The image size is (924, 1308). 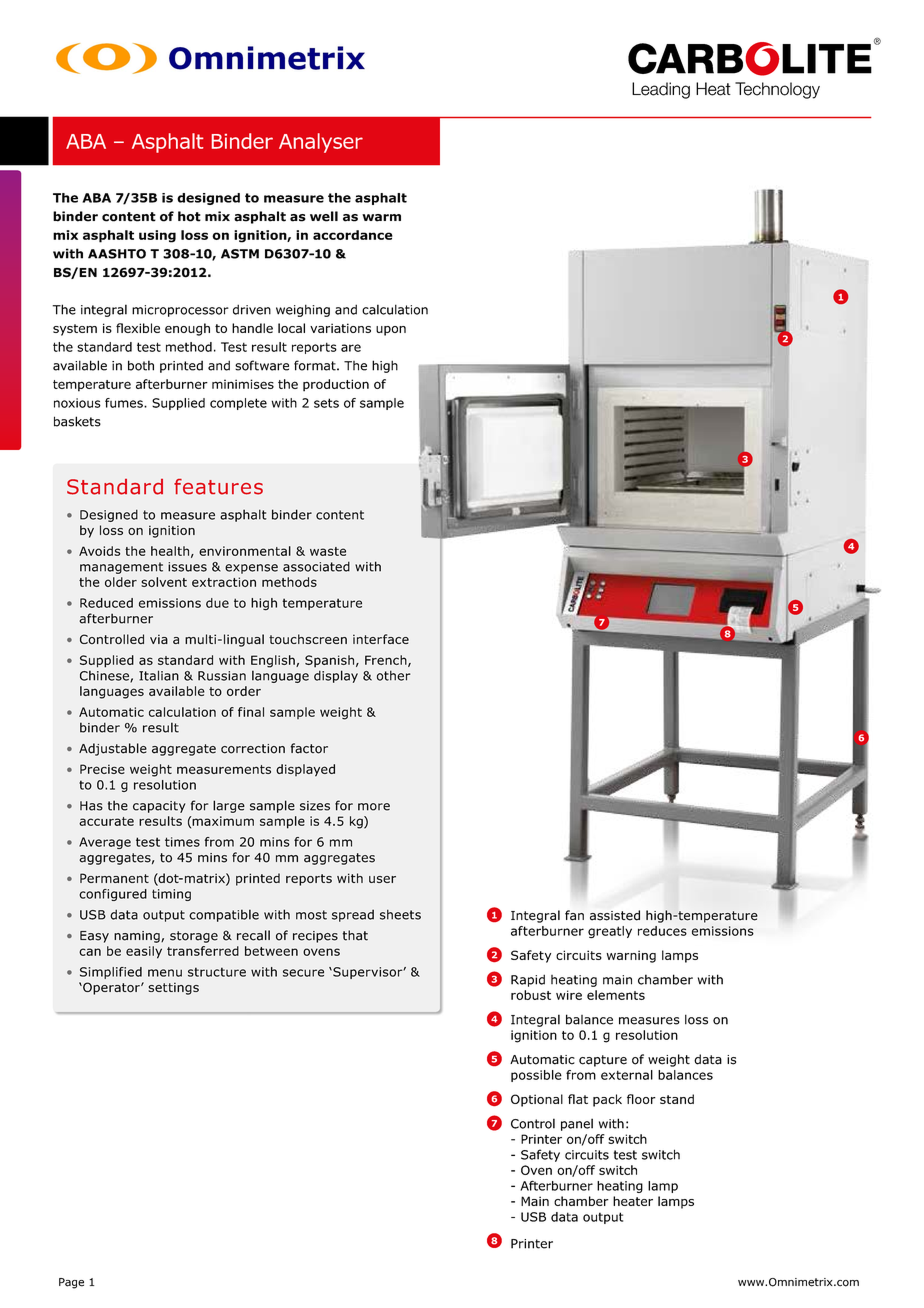 I want to click on Page, so click(x=71, y=1283).
